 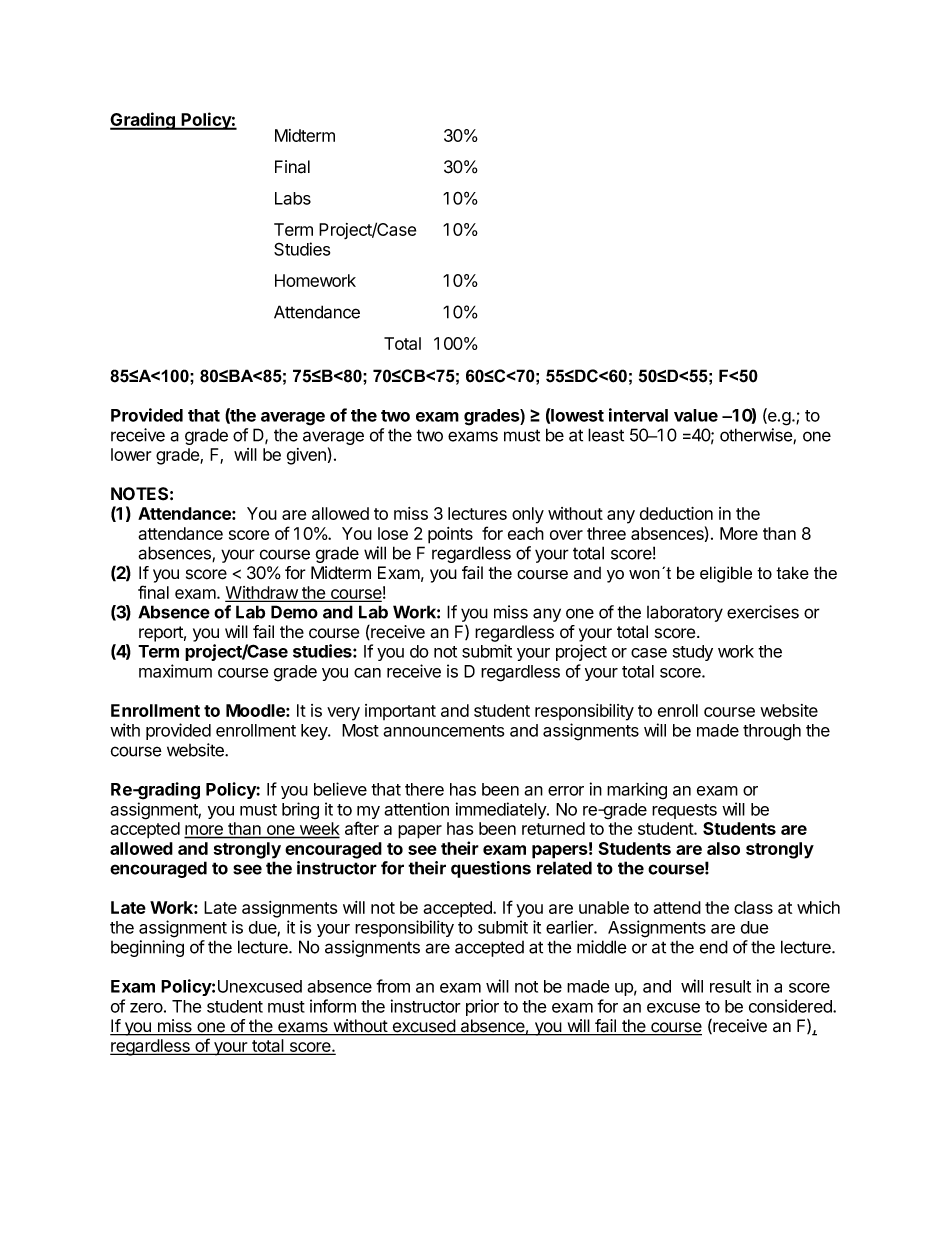 I want to click on least, so click(x=606, y=435).
